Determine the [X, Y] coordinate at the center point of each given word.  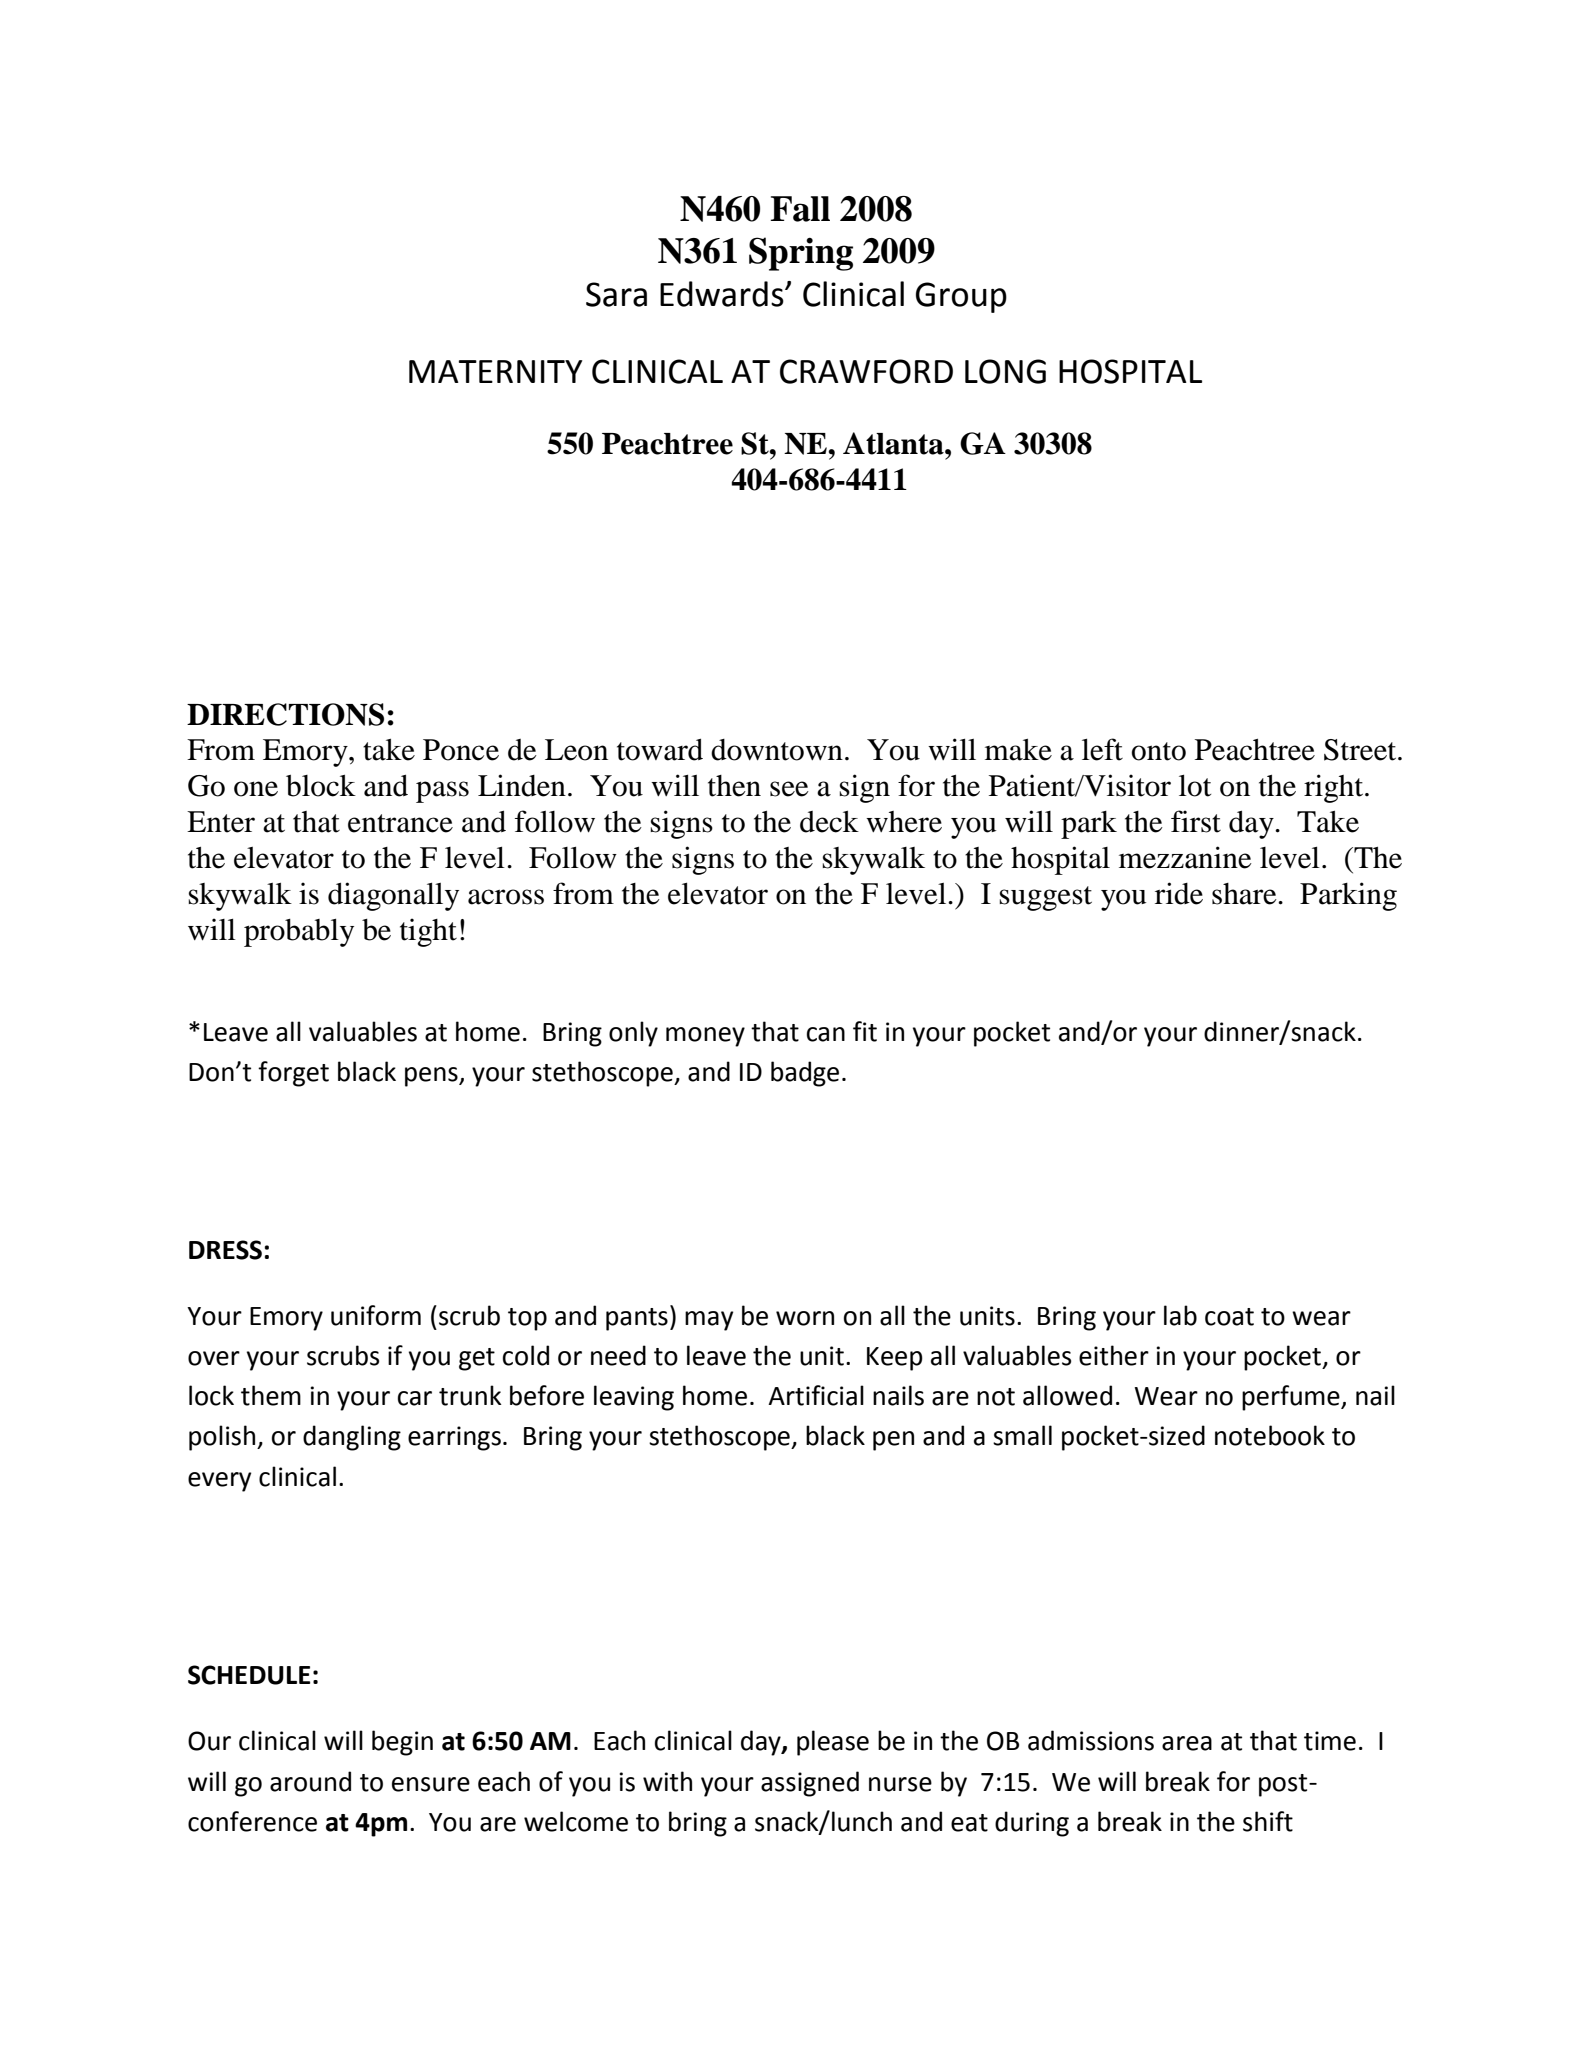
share [1245, 894]
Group [961, 297]
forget [293, 1074]
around [310, 1781]
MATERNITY [496, 371]
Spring [801, 254]
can [826, 1034]
